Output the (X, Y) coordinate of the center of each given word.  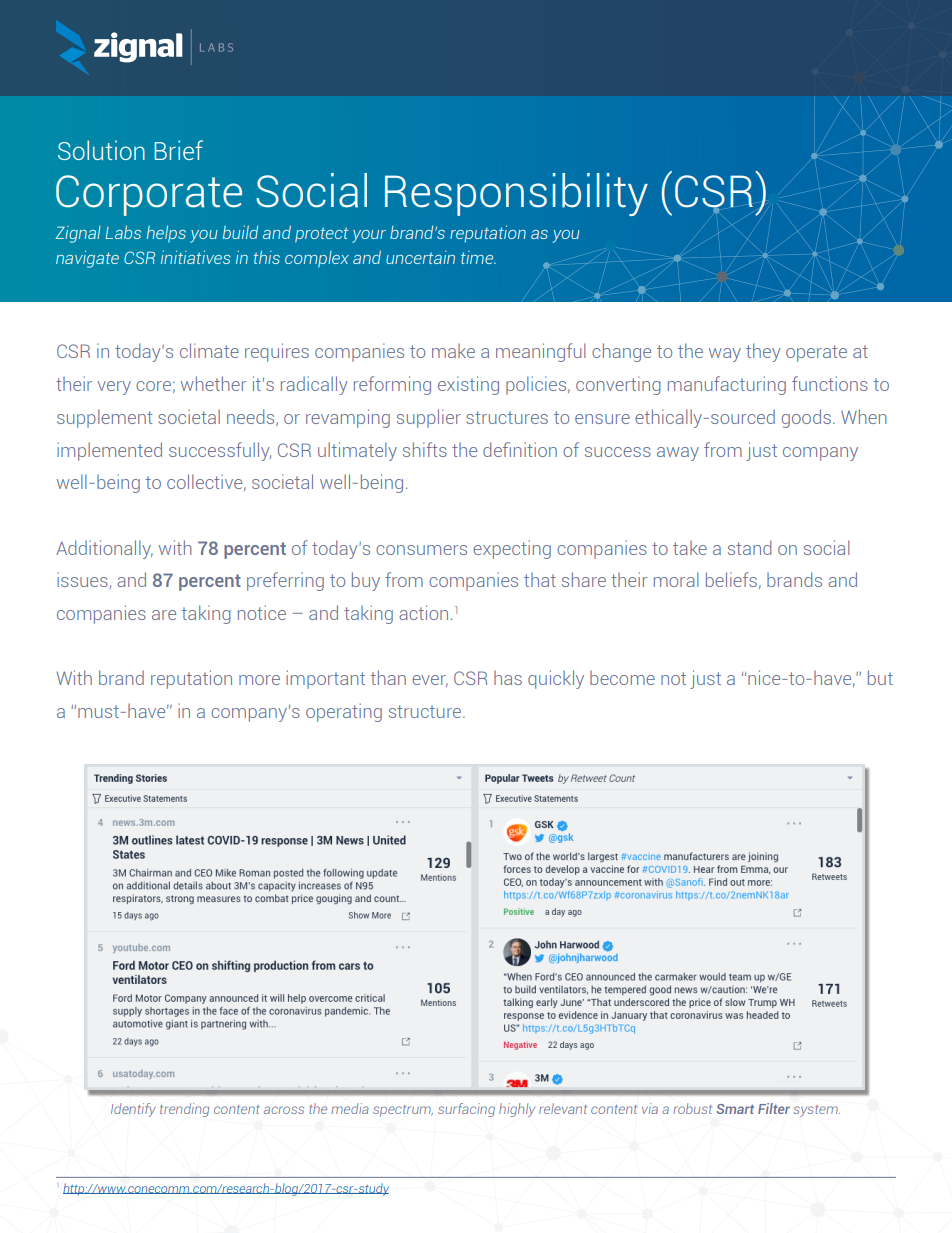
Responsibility (516, 194)
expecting (512, 549)
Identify (133, 1110)
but (880, 677)
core (153, 386)
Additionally (104, 549)
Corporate (149, 195)
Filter (774, 1108)
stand (749, 547)
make (453, 350)
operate (816, 353)
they (763, 352)
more (259, 680)
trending (184, 1110)
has (508, 677)
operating (344, 712)
